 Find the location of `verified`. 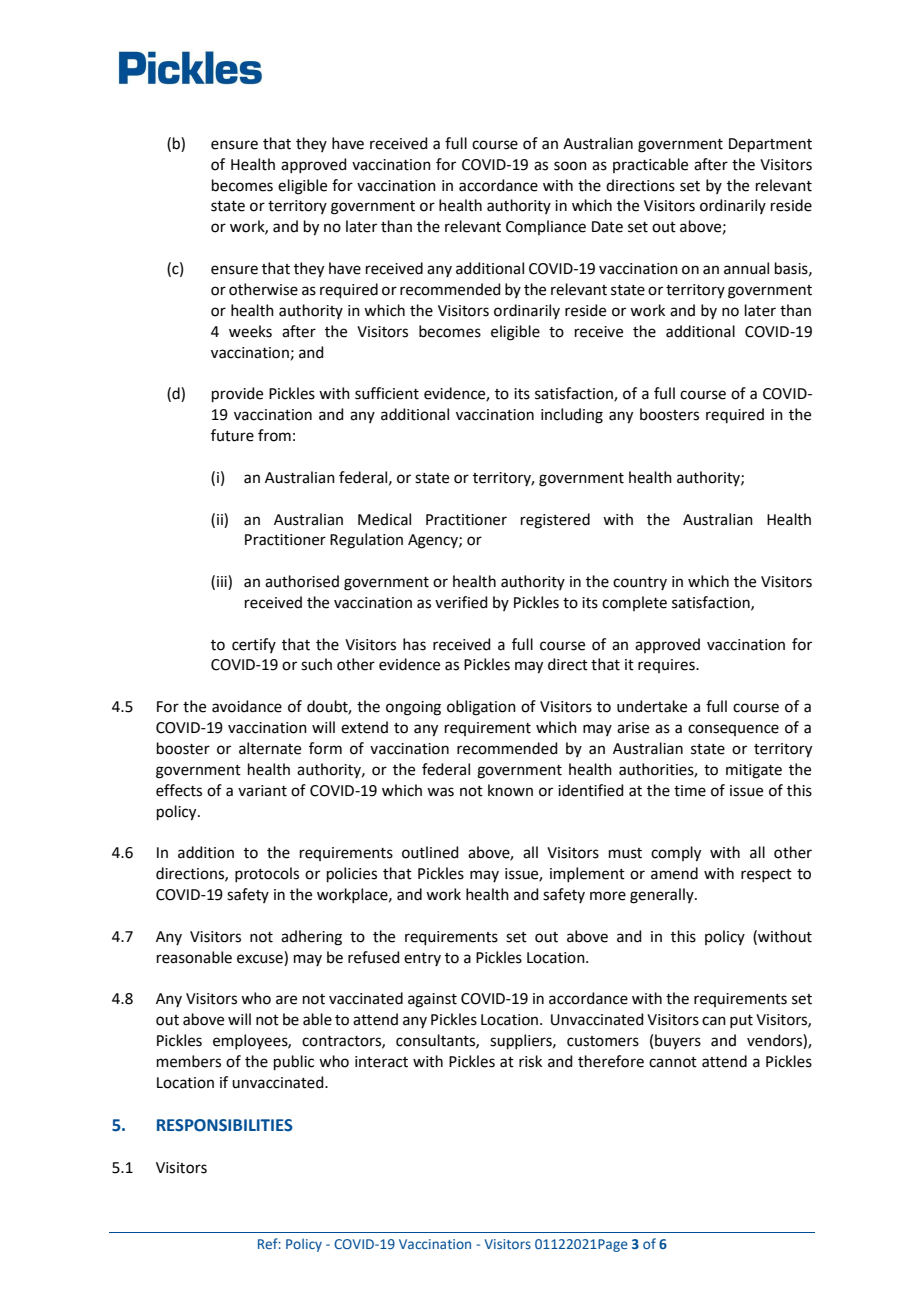

verified is located at coordinates (461, 602).
